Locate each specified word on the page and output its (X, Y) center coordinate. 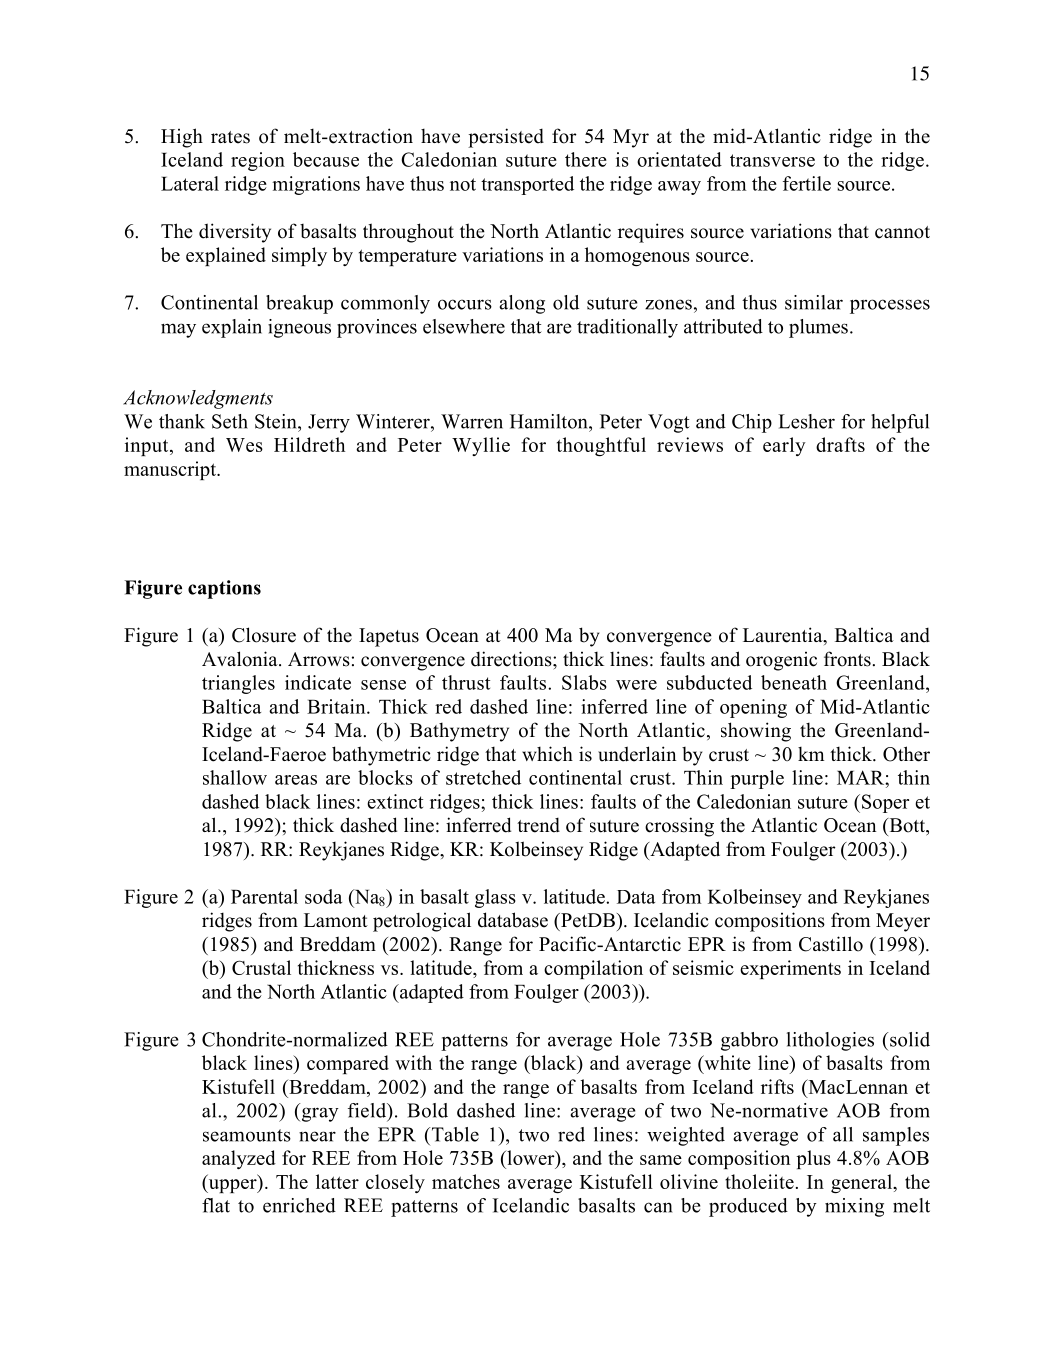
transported (527, 185)
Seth (230, 421)
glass (495, 898)
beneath (794, 682)
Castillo (831, 944)
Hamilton (550, 421)
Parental (264, 896)
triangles (238, 684)
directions (512, 659)
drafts (840, 444)
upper (232, 1186)
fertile (807, 183)
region (258, 161)
